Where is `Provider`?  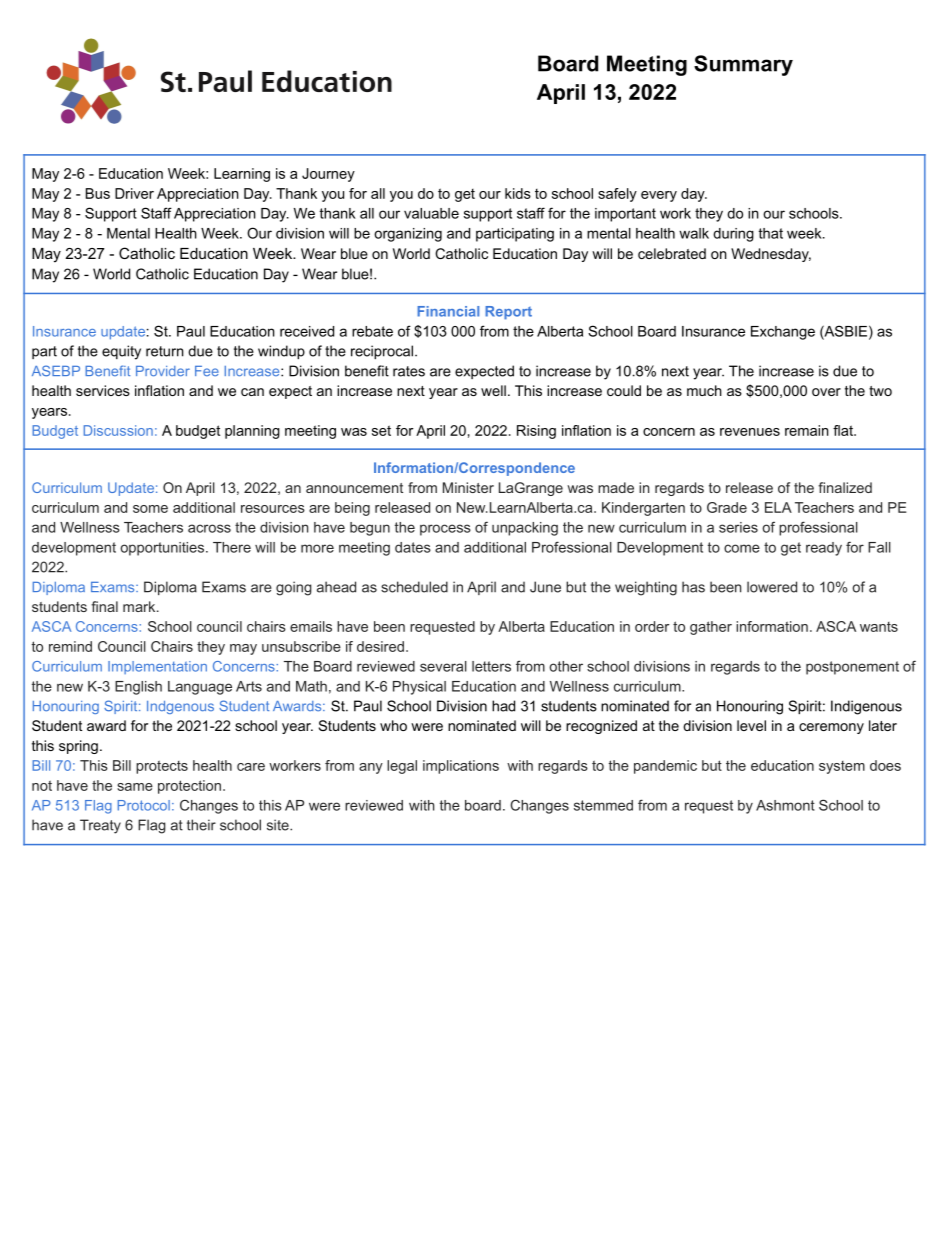 Provider is located at coordinates (163, 371).
